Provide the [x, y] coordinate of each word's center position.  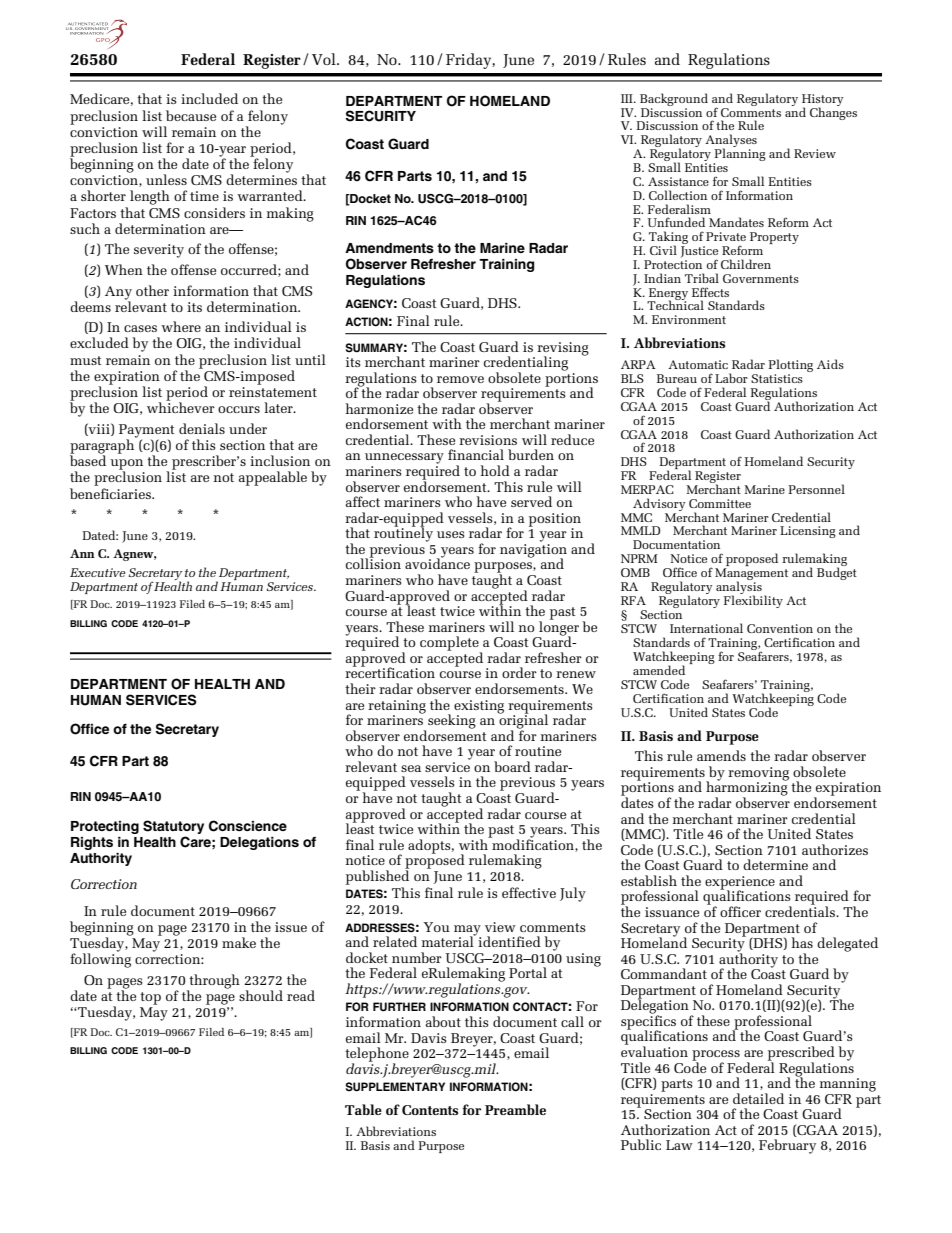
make [239, 942]
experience [740, 884]
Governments [761, 278]
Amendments [389, 248]
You [436, 927]
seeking [452, 721]
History [822, 101]
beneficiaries [111, 493]
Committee [720, 503]
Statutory [173, 827]
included [209, 98]
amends [721, 755]
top [150, 998]
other [152, 290]
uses [451, 534]
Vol [325, 59]
